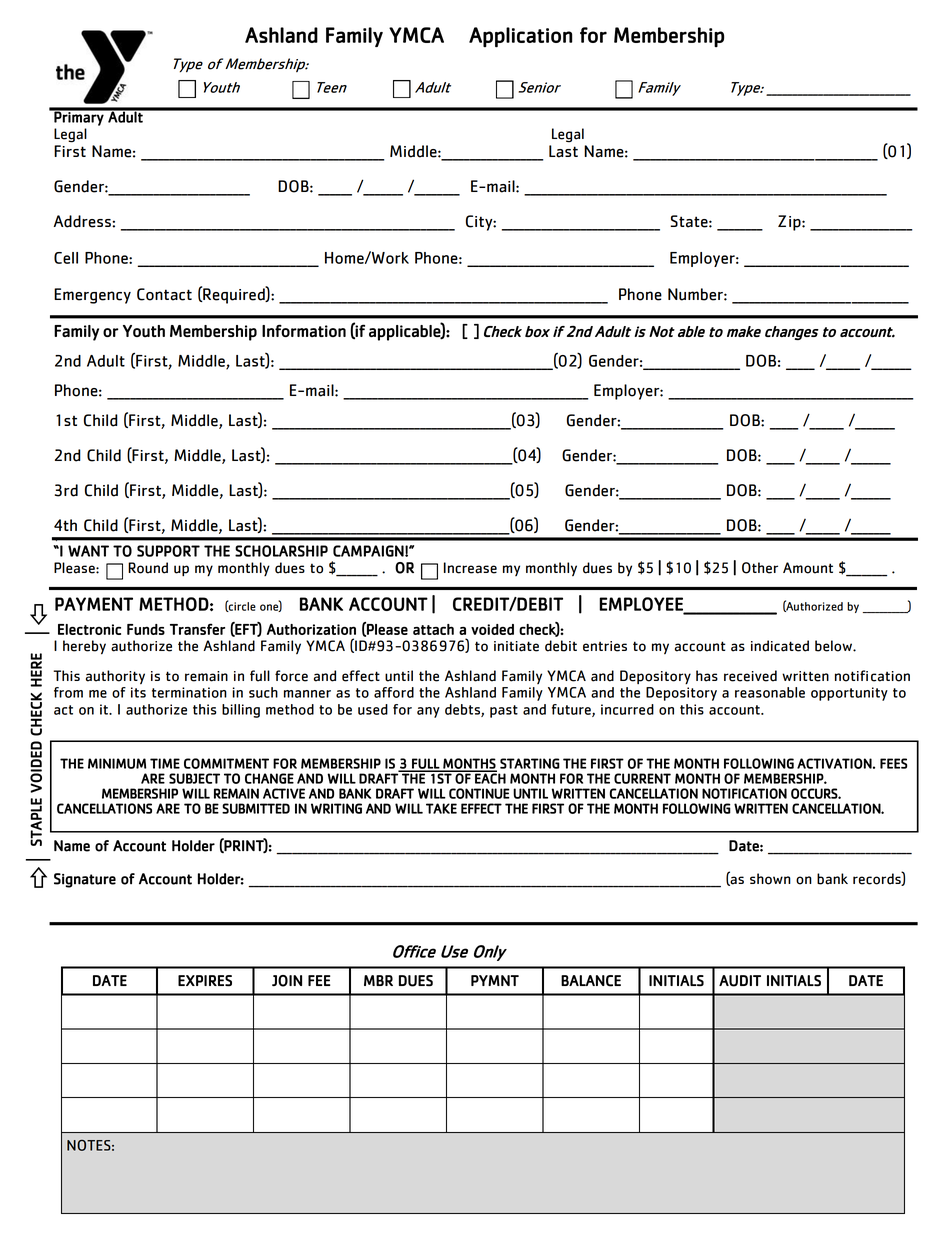  I want to click on SUPPORT, so click(168, 551).
